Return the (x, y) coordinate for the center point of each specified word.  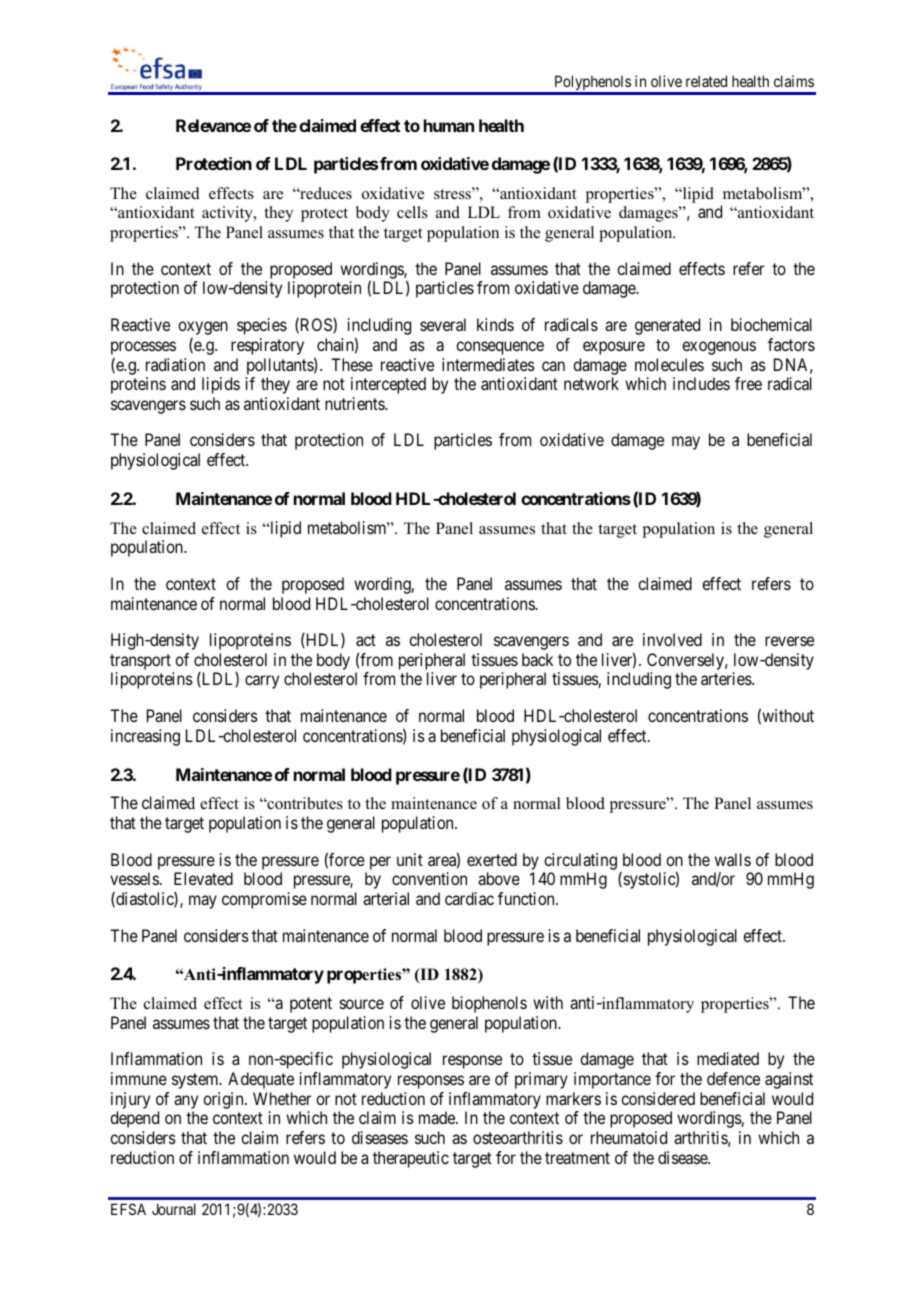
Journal (174, 1209)
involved (672, 639)
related (706, 81)
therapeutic (411, 1159)
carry (262, 682)
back (537, 659)
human (449, 125)
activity (228, 214)
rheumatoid (629, 1137)
